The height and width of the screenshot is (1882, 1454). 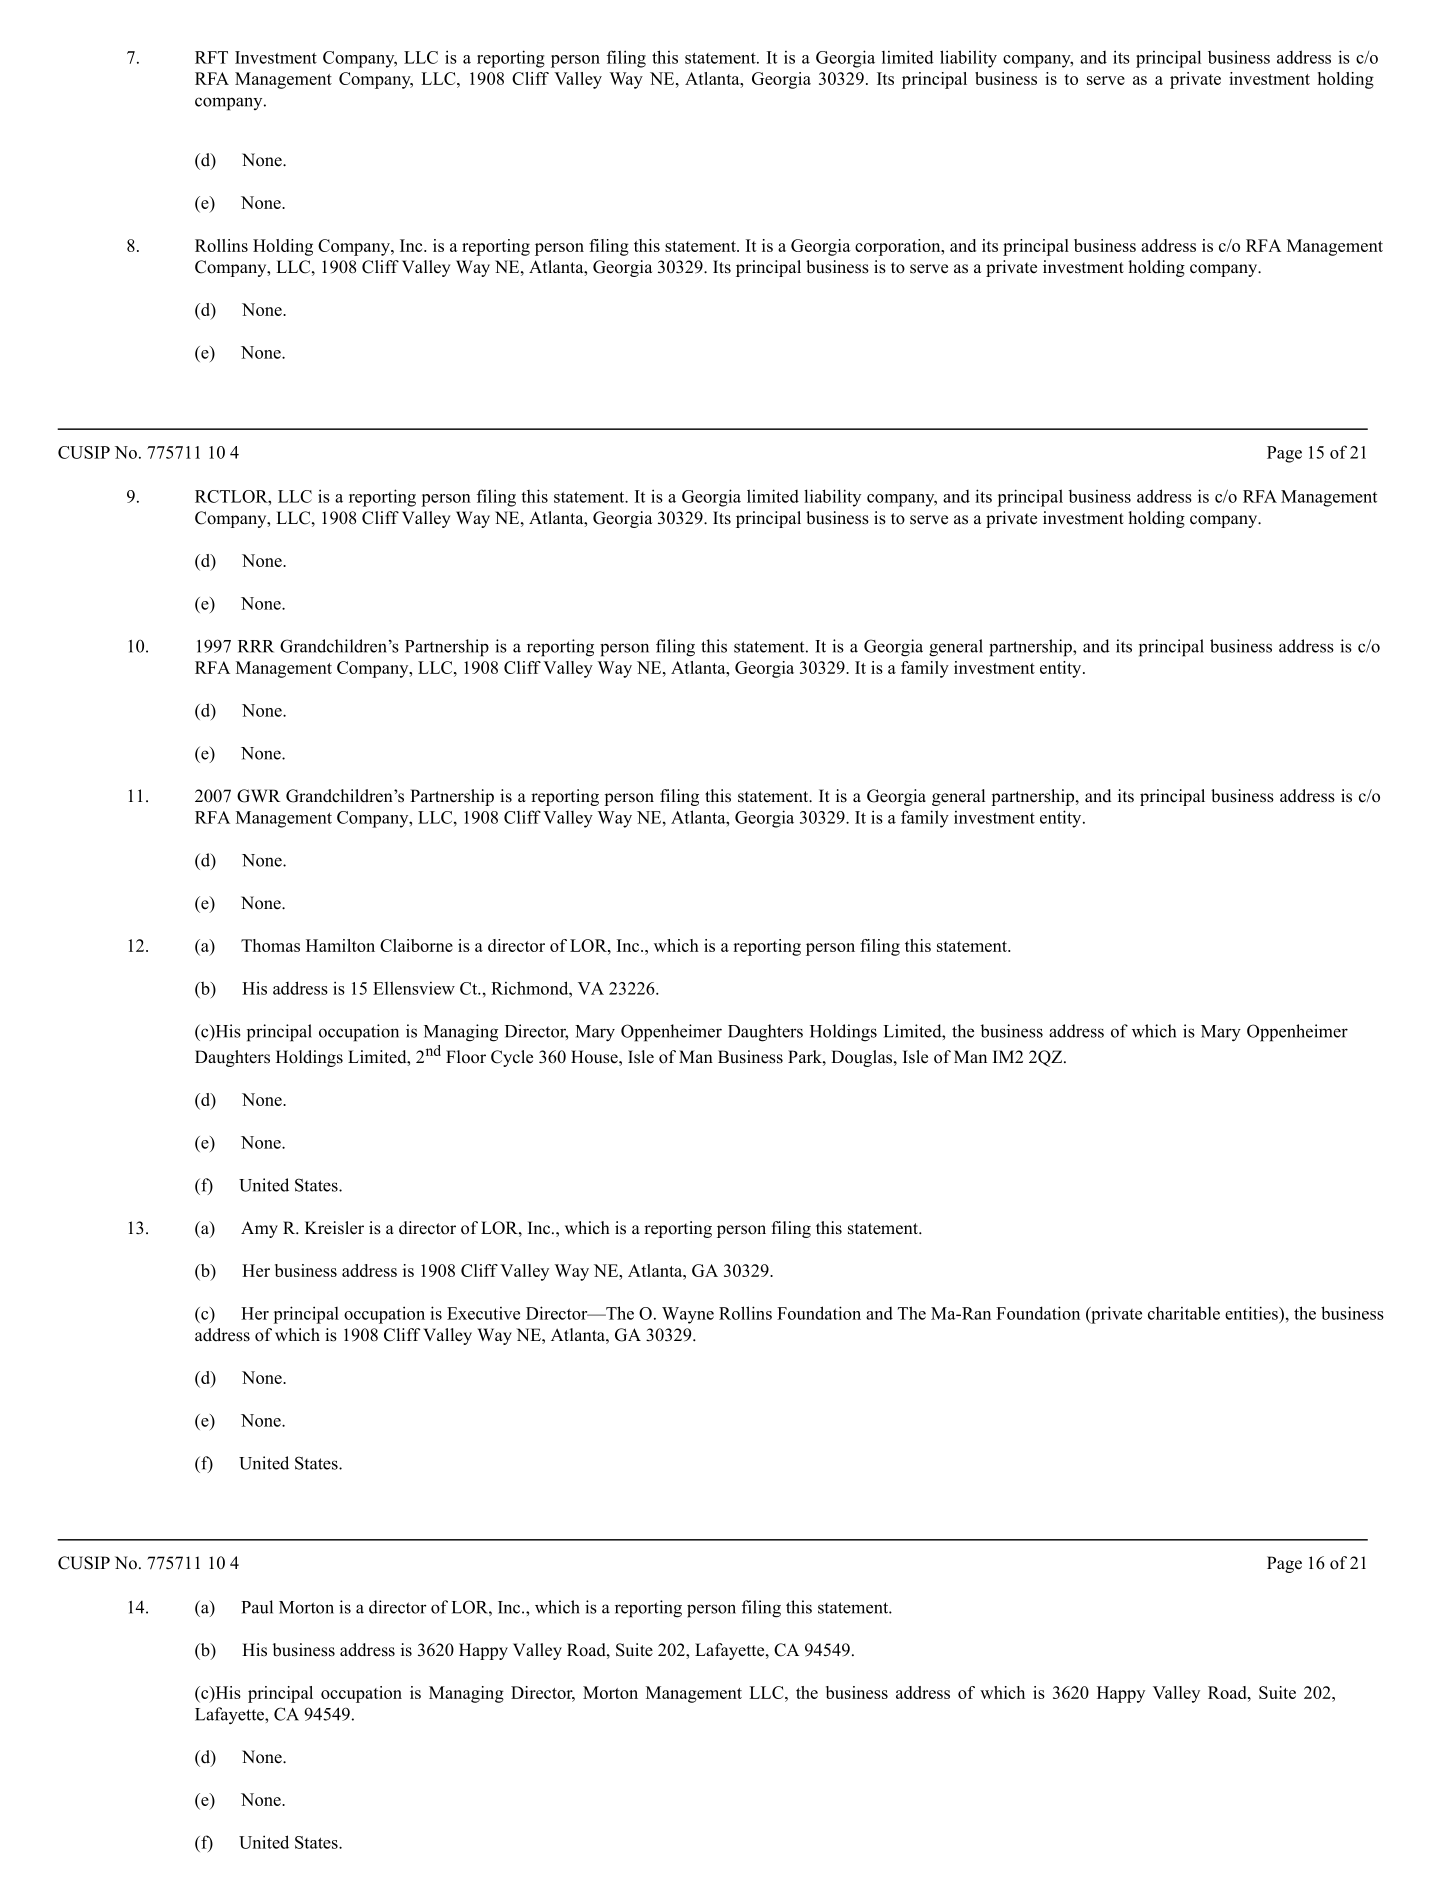 I want to click on Hamilton, so click(x=340, y=945).
